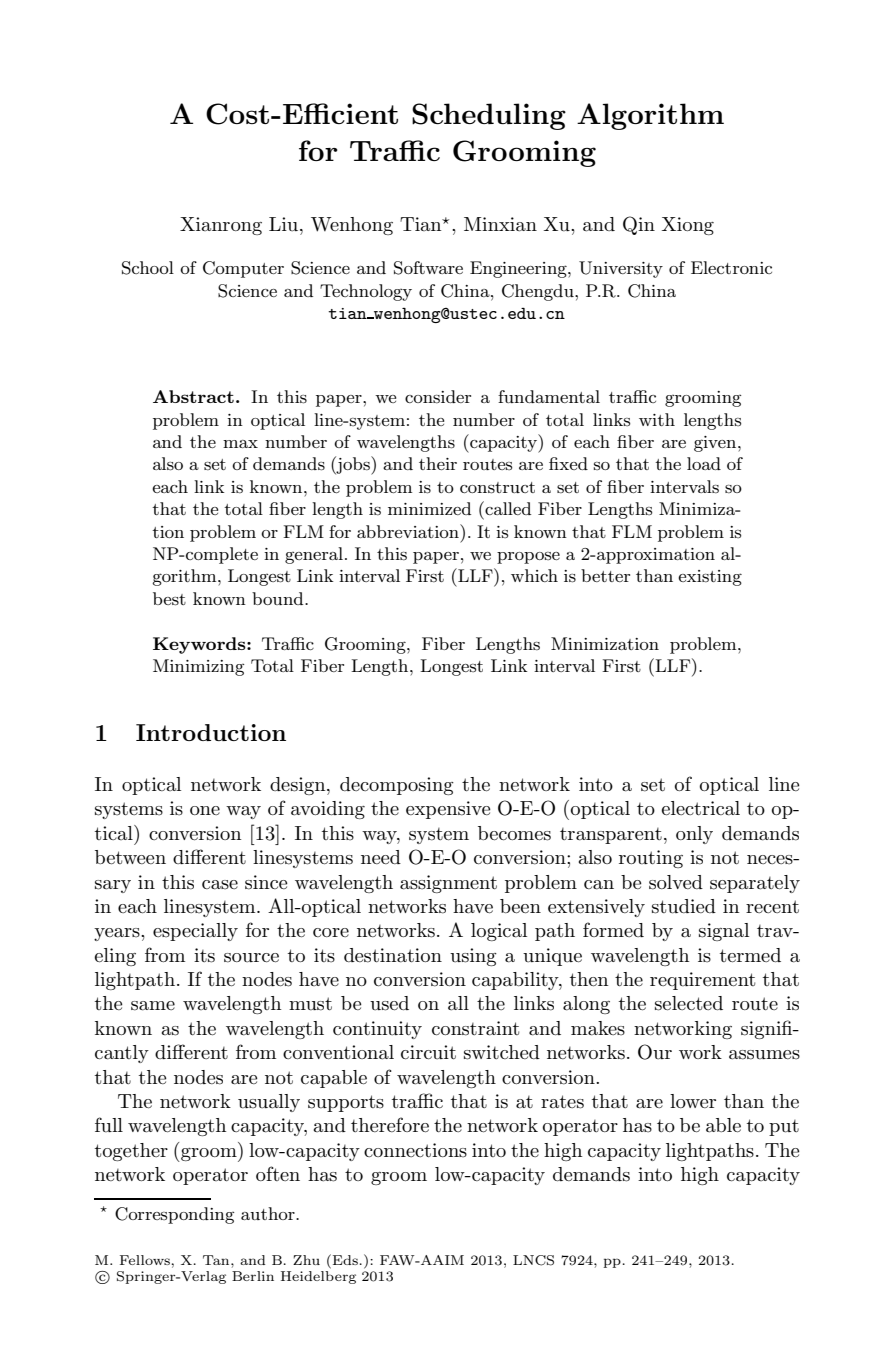 The image size is (896, 1359). Describe the element at coordinates (285, 224) in the screenshot. I see `Liu` at that location.
